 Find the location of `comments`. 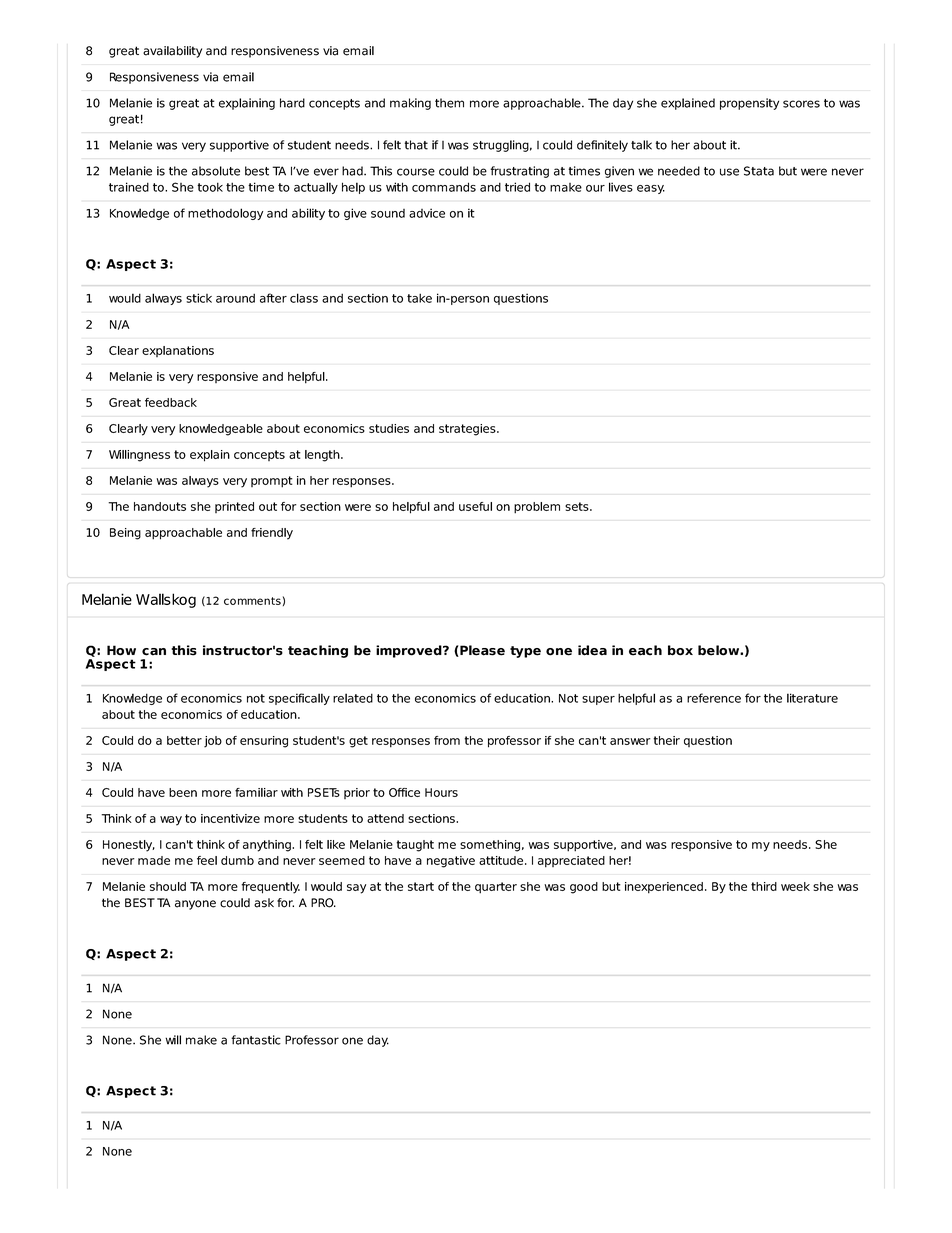

comments is located at coordinates (252, 601).
